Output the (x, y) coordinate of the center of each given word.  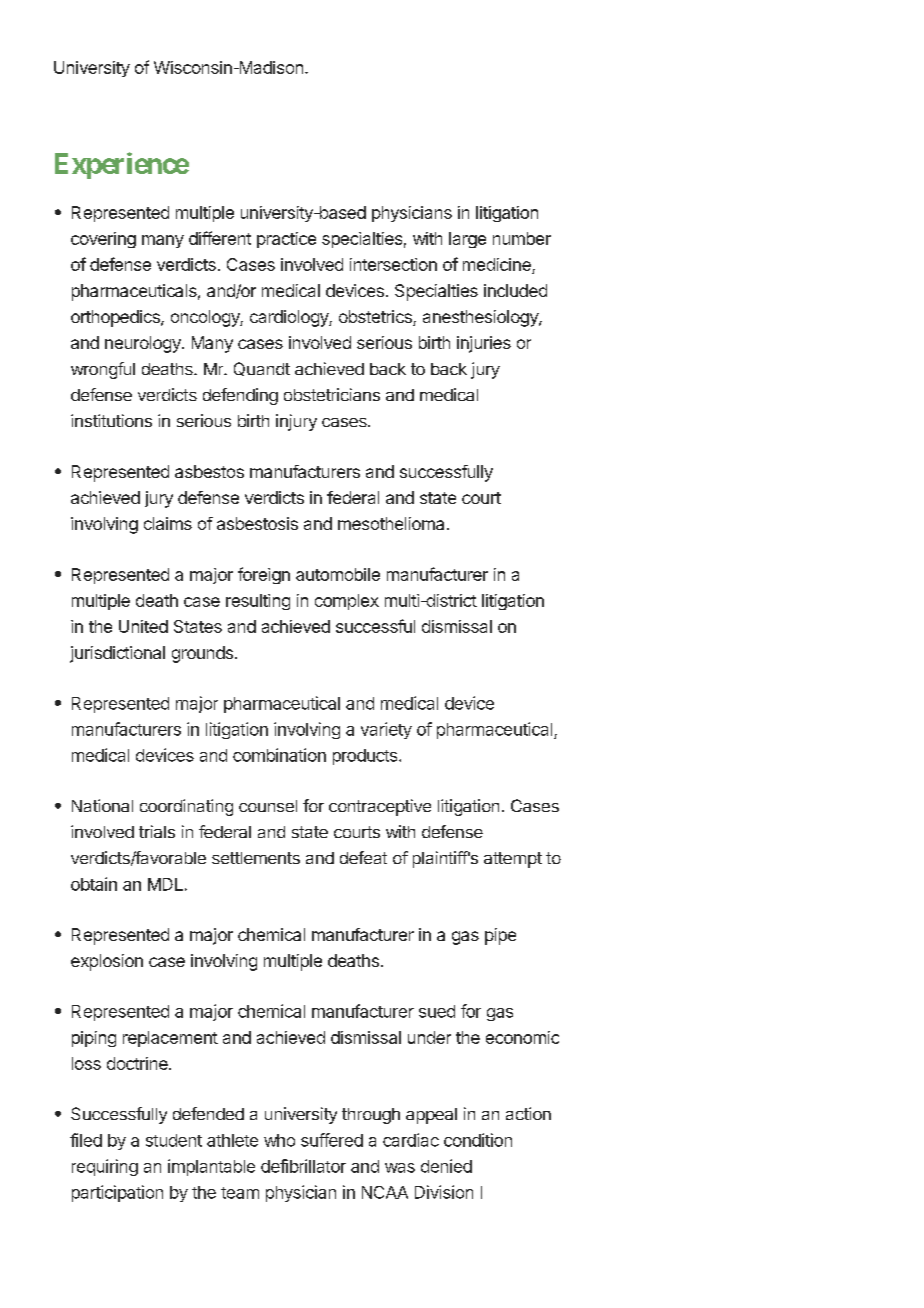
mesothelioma (391, 523)
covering (103, 240)
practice (286, 240)
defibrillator (303, 1166)
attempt (513, 860)
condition (478, 1140)
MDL (165, 884)
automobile (338, 574)
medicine (498, 266)
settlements (256, 858)
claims (168, 523)
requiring (105, 1167)
